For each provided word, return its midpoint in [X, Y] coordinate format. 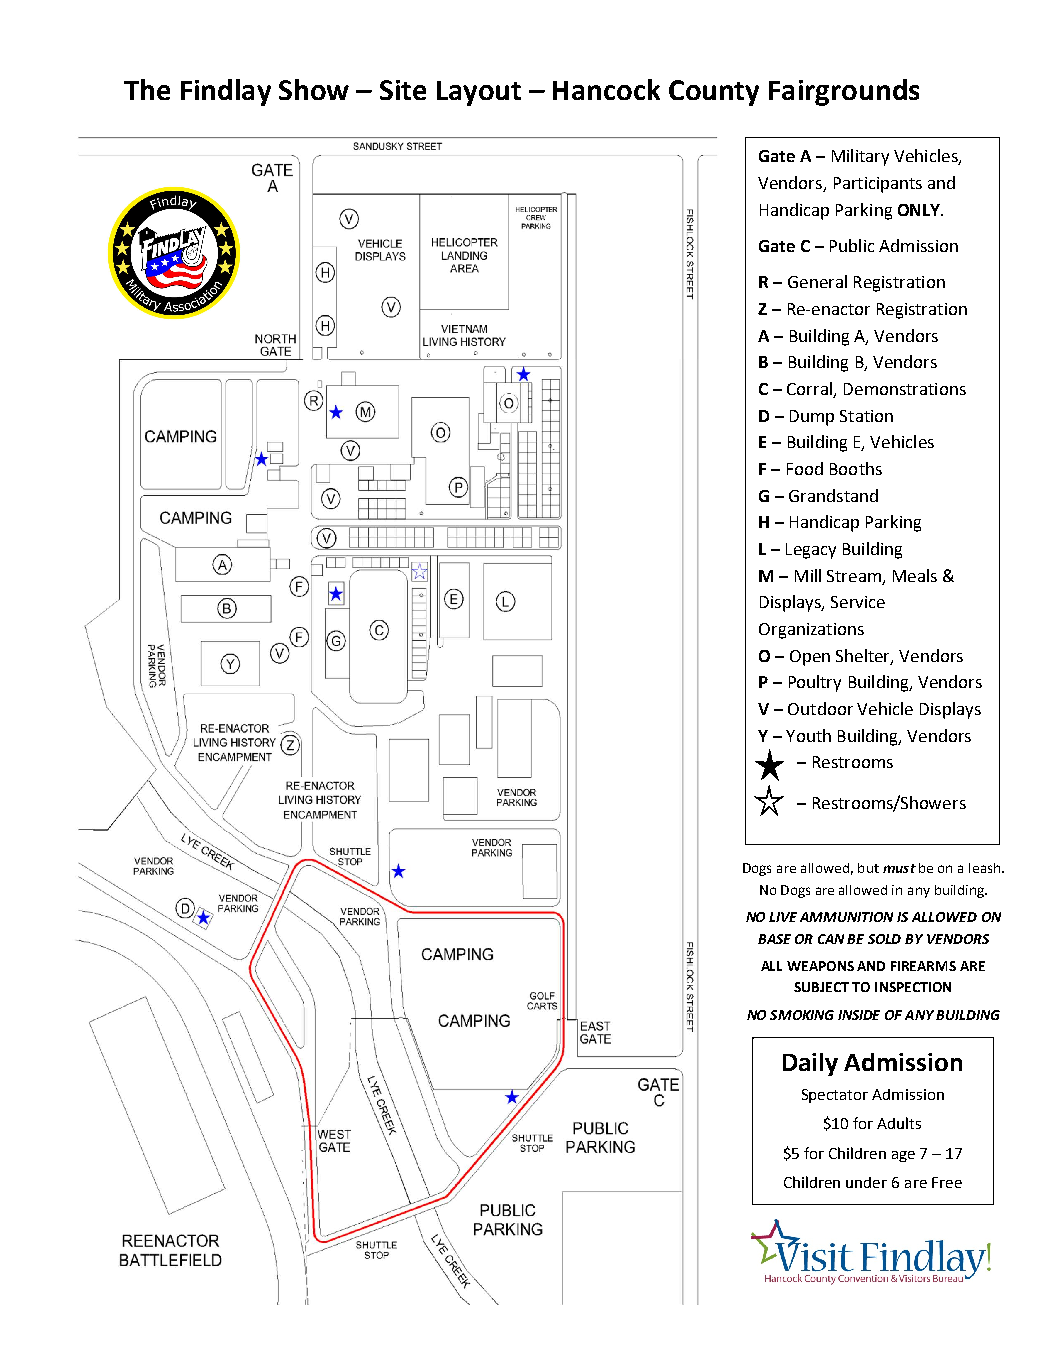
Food [805, 468]
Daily [810, 1064]
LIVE [783, 917]
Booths [856, 468]
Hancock [606, 89]
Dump [812, 418]
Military [860, 157]
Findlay [226, 92]
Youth [808, 735]
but [868, 868]
